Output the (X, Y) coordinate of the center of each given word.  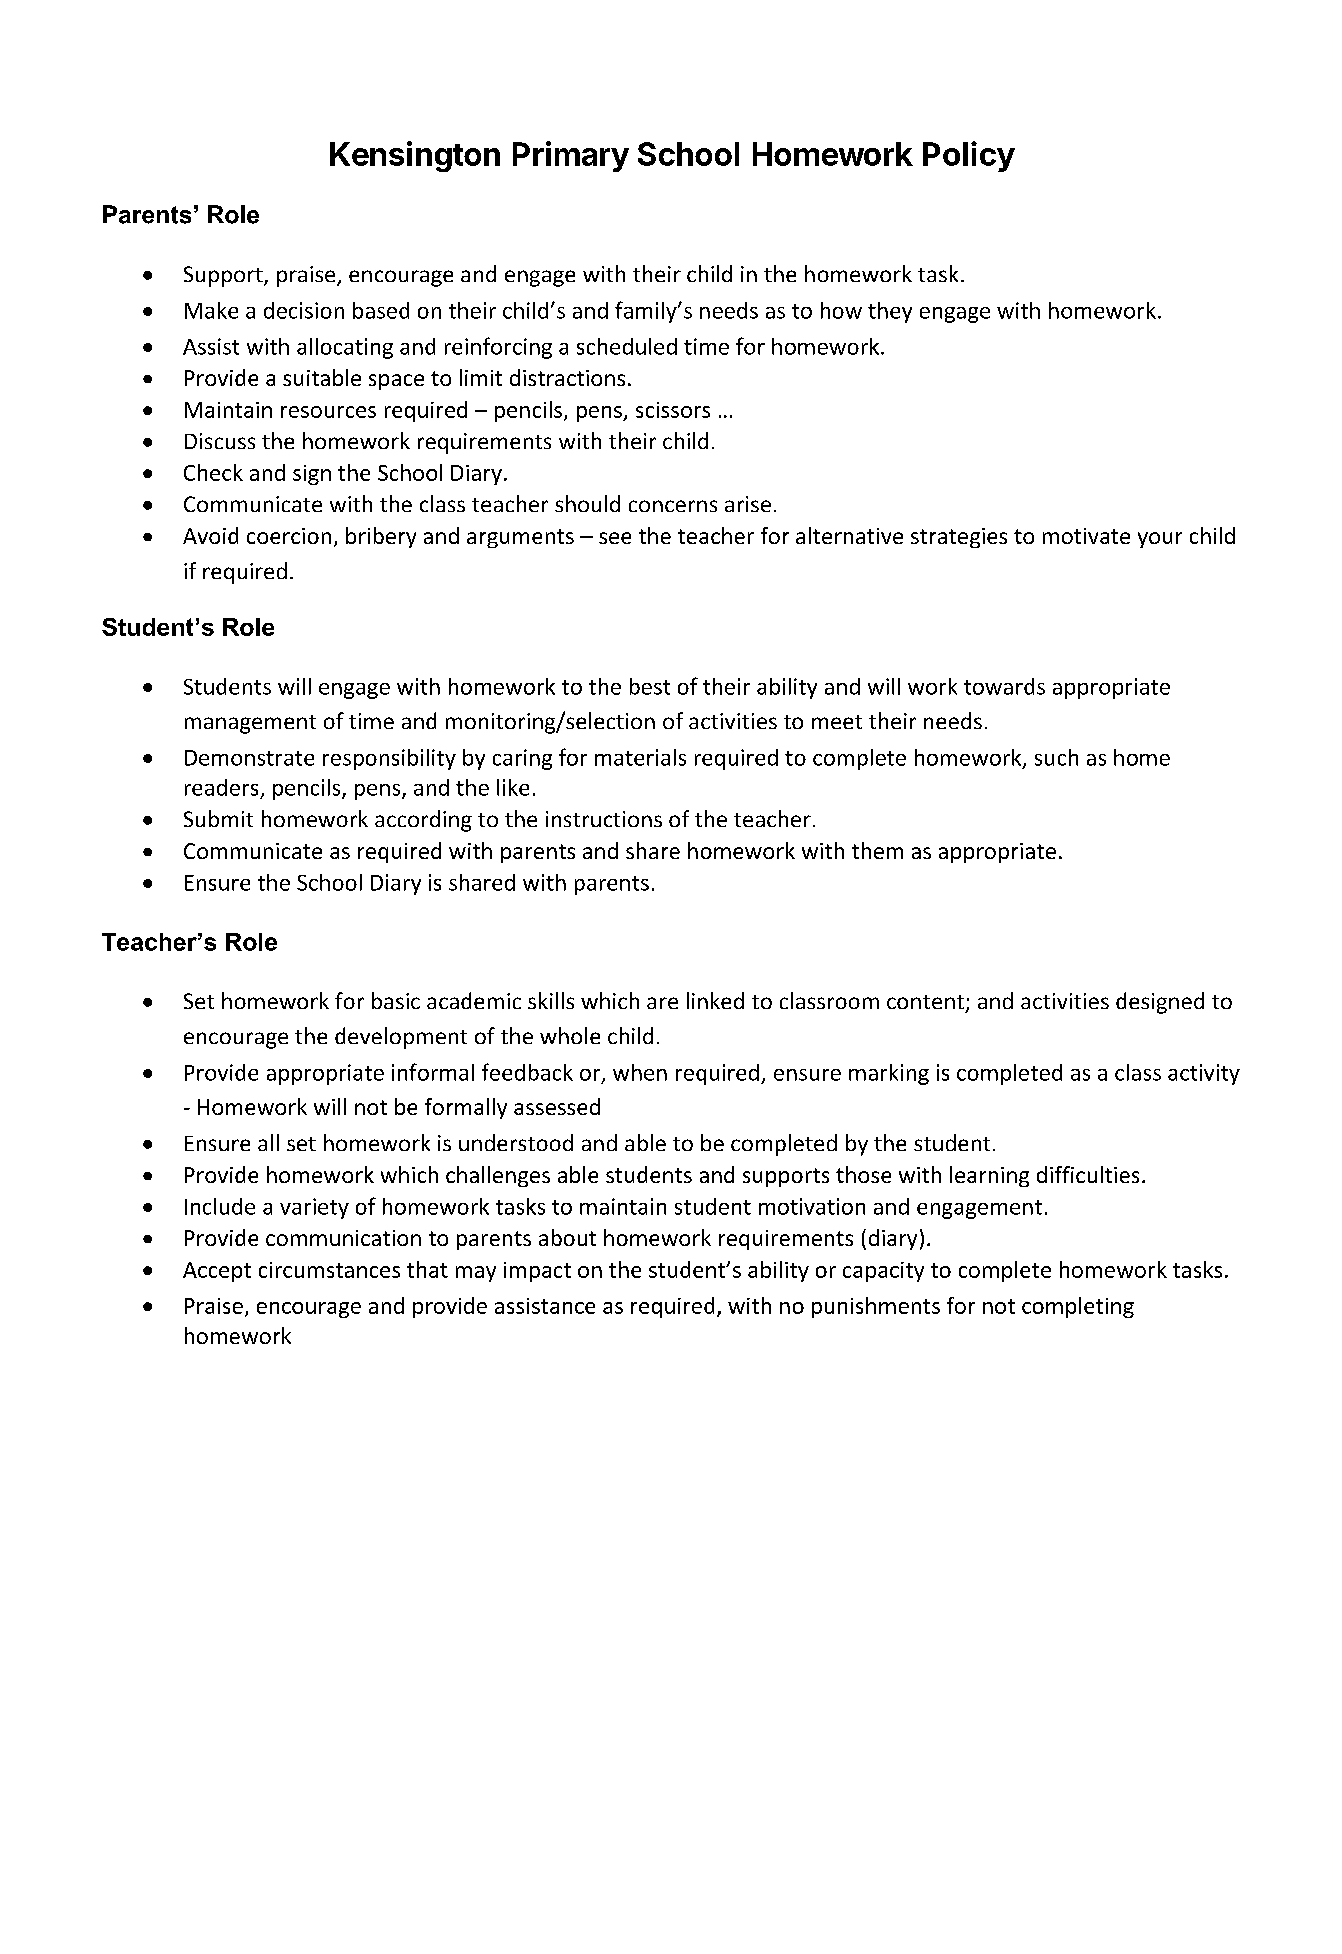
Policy (969, 156)
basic (396, 1000)
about (567, 1237)
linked (715, 1000)
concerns (673, 506)
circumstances (329, 1270)
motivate (1086, 536)
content (925, 1002)
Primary (571, 156)
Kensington (415, 156)
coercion (289, 536)
